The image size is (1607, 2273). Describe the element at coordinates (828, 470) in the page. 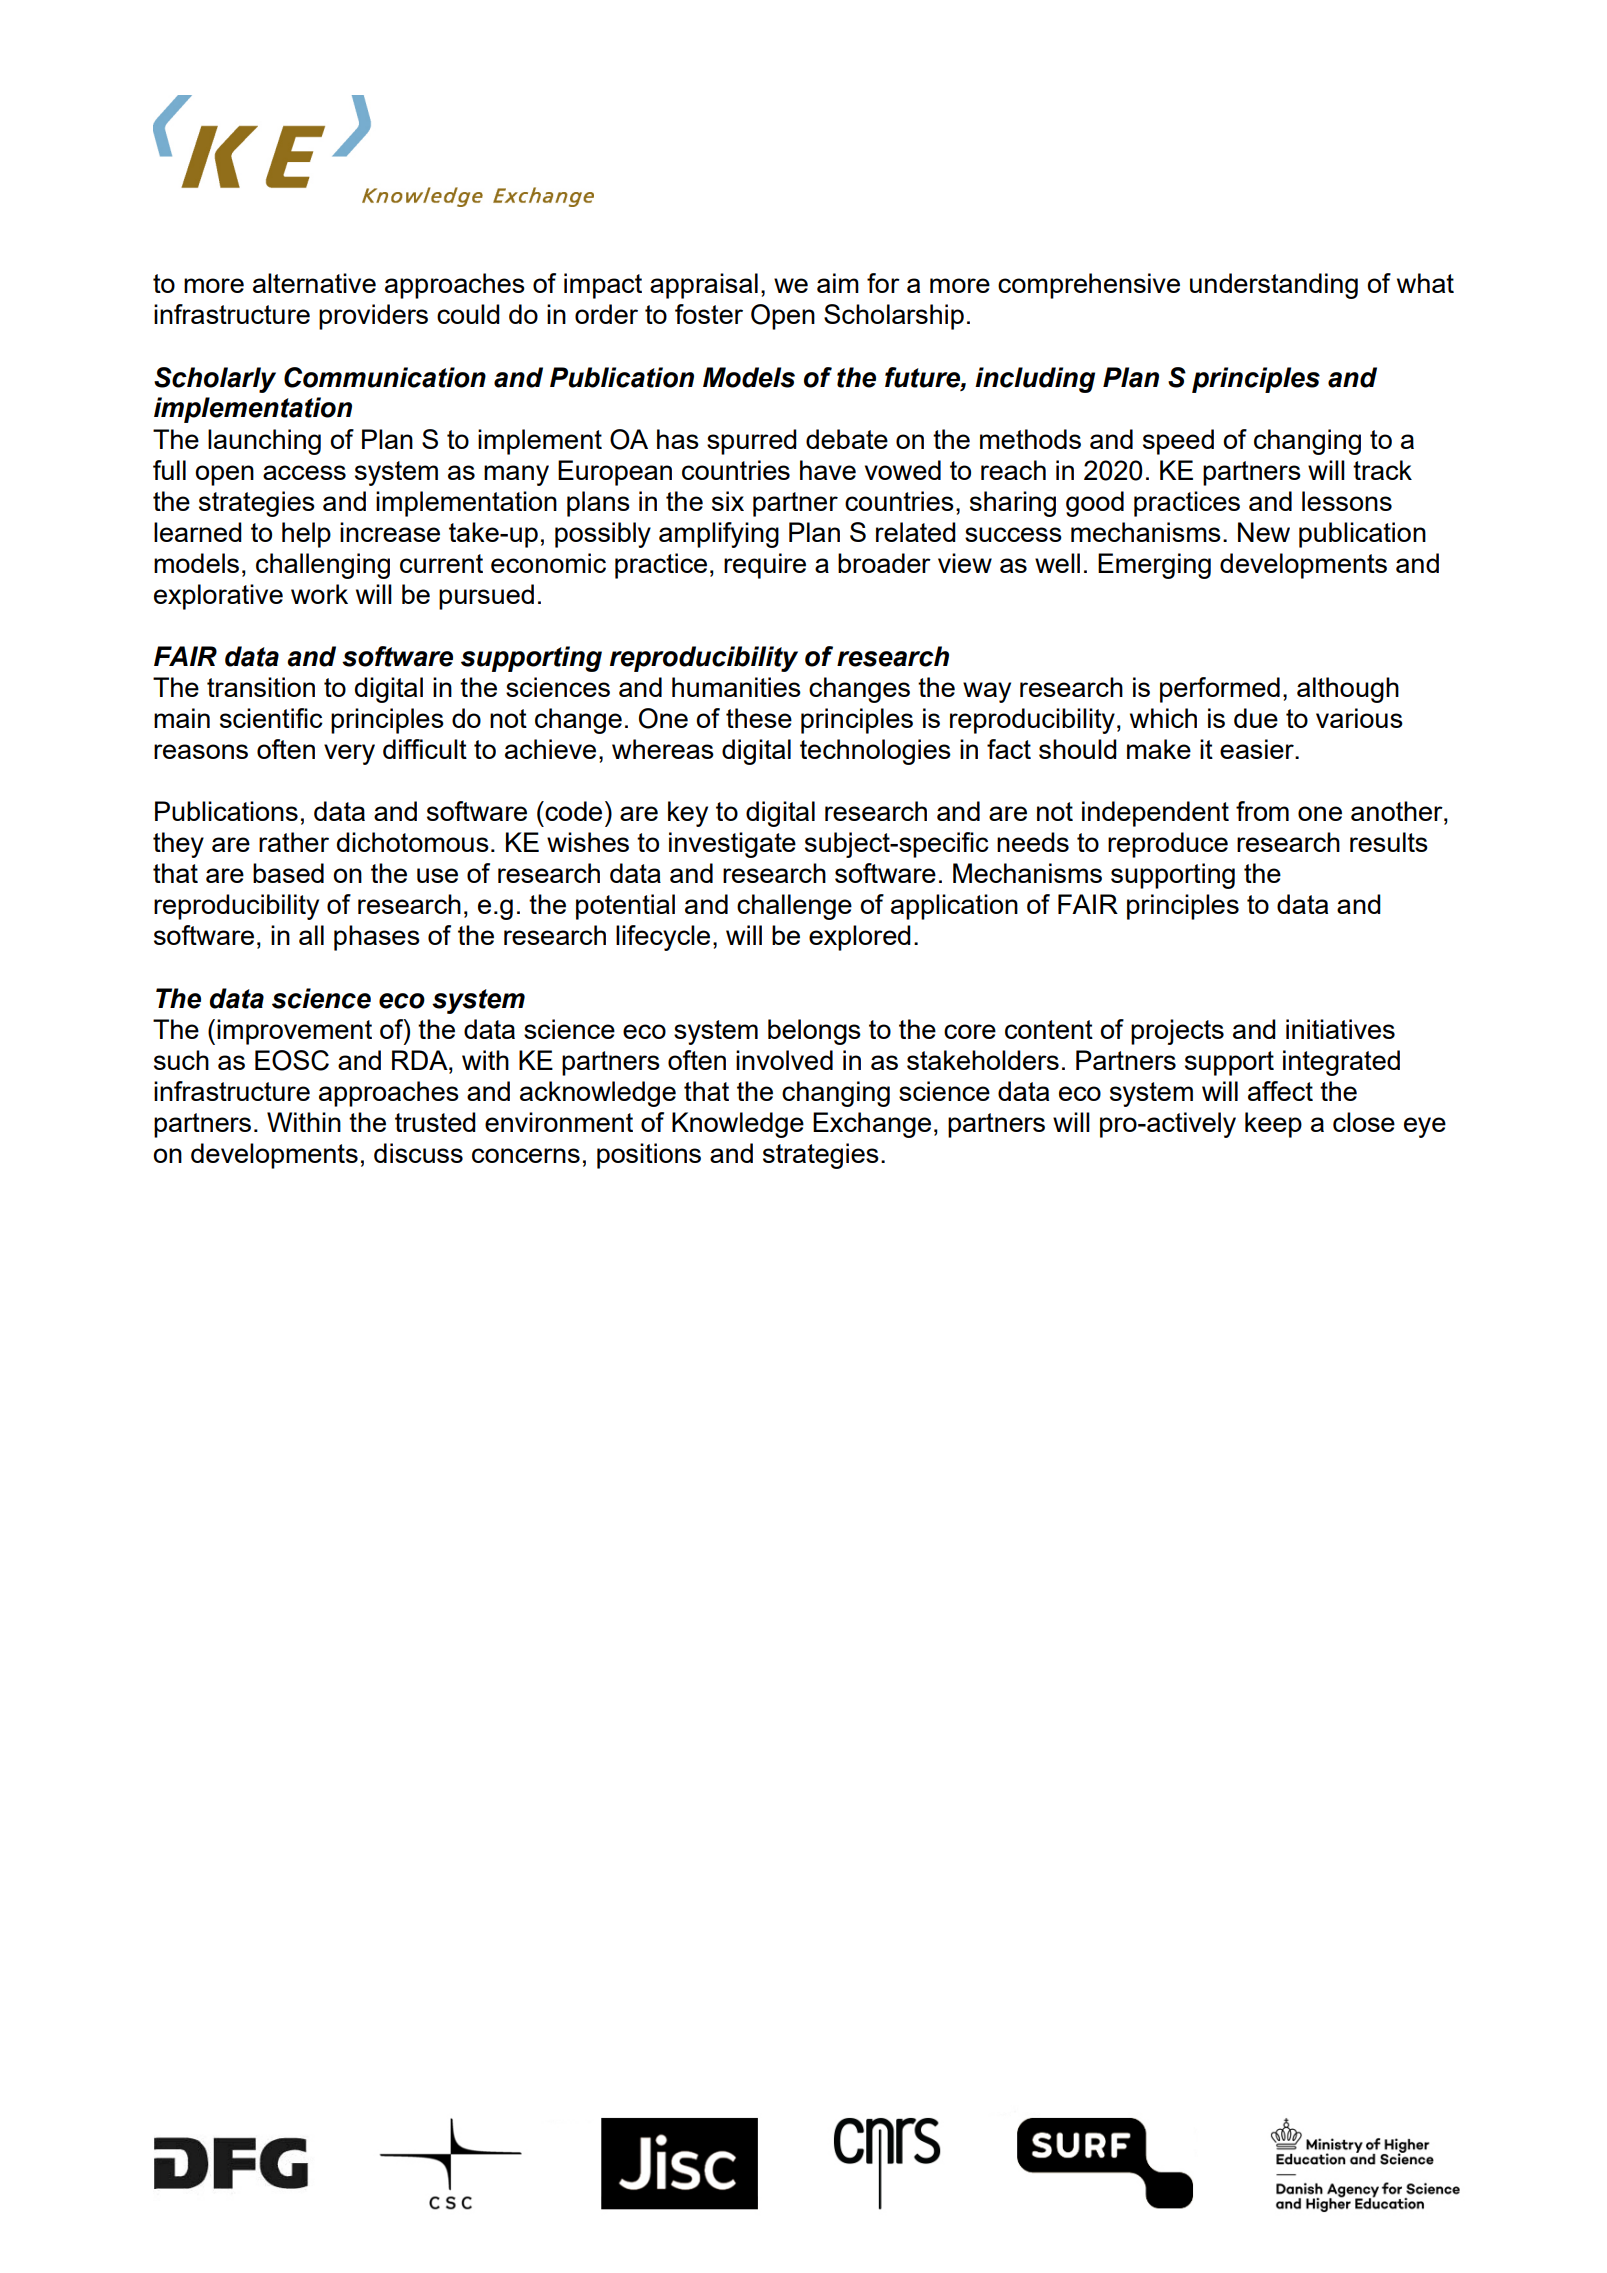

I see `have` at that location.
